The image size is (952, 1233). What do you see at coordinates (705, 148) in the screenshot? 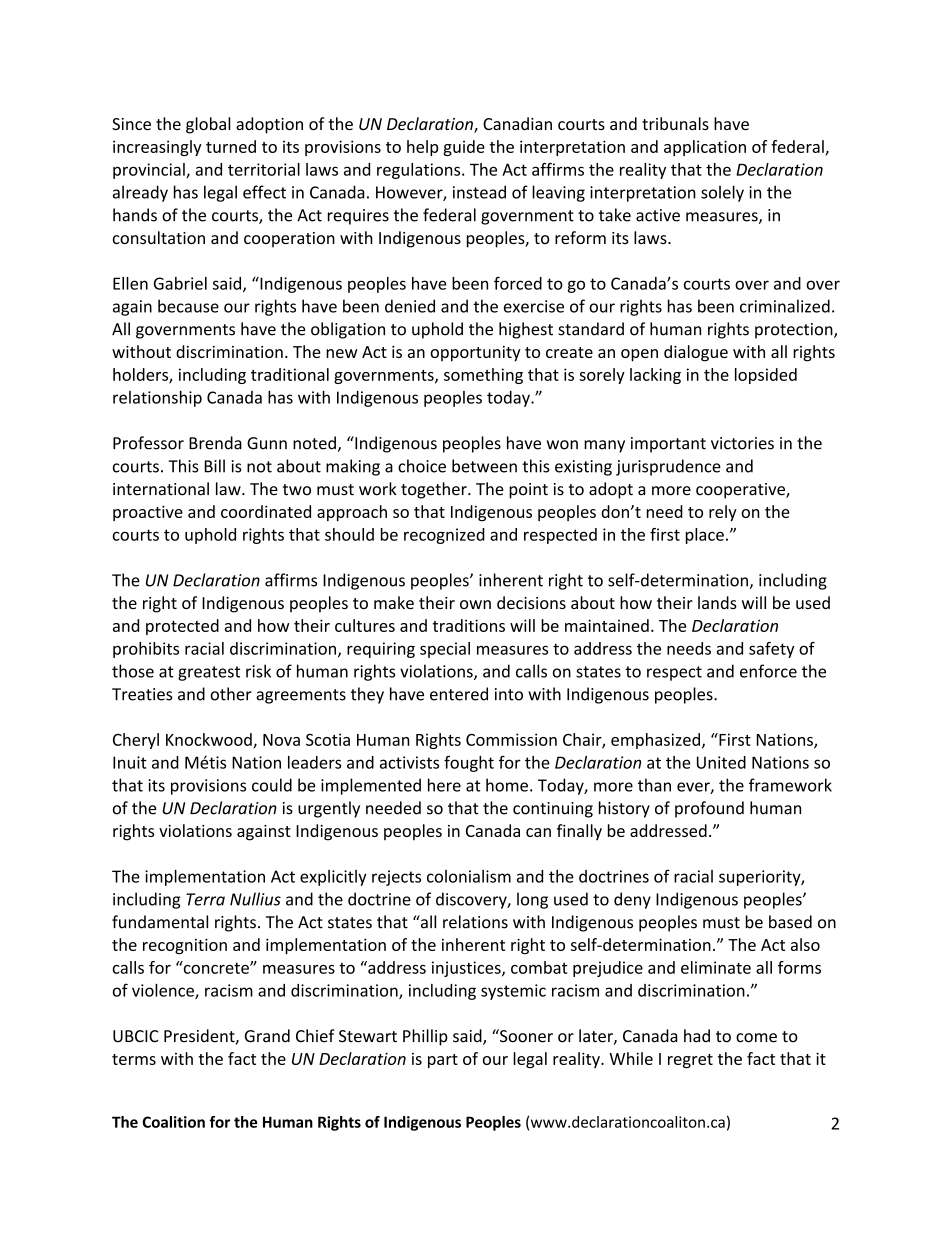
I see `application` at bounding box center [705, 148].
